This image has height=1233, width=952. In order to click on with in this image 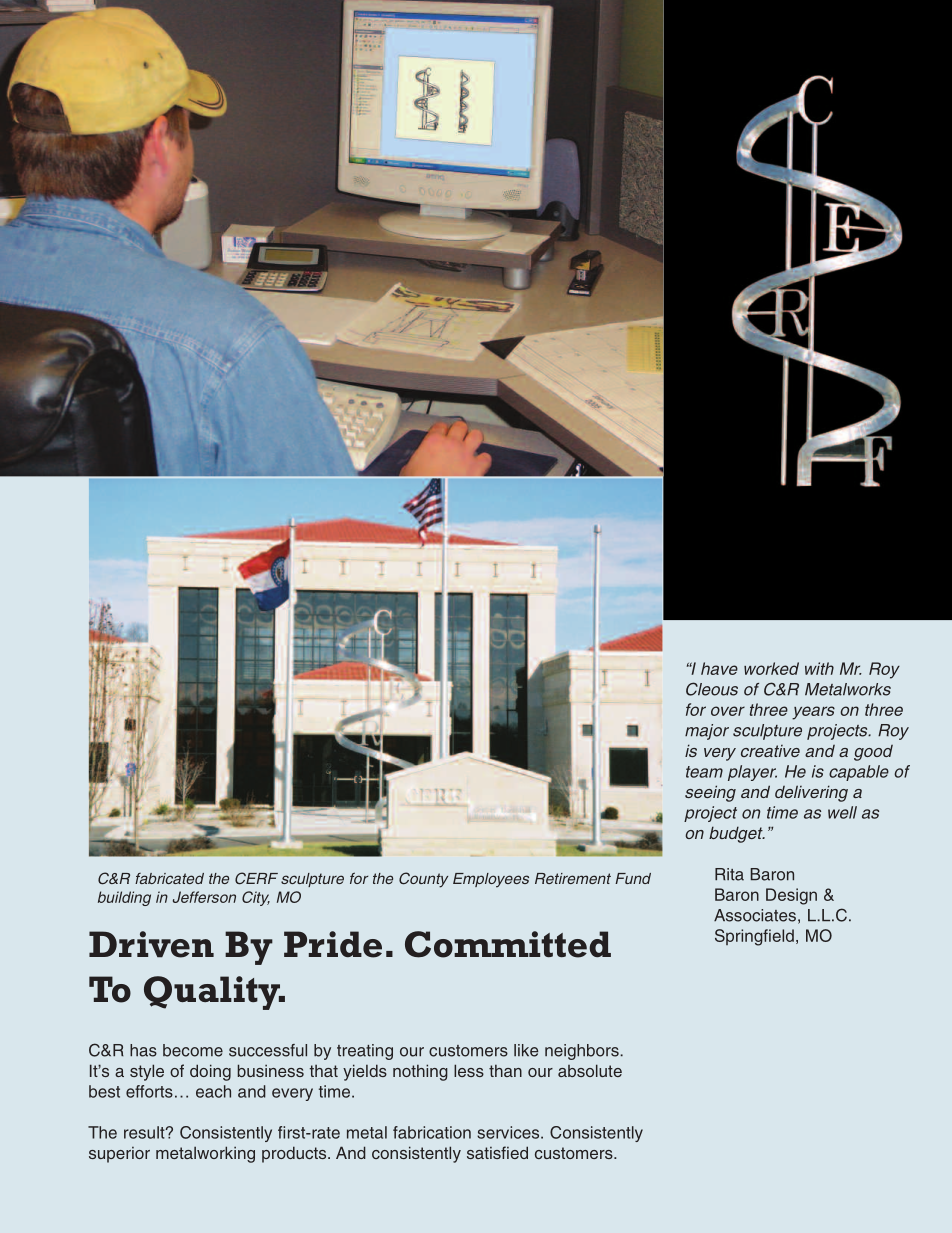, I will do `click(819, 668)`.
